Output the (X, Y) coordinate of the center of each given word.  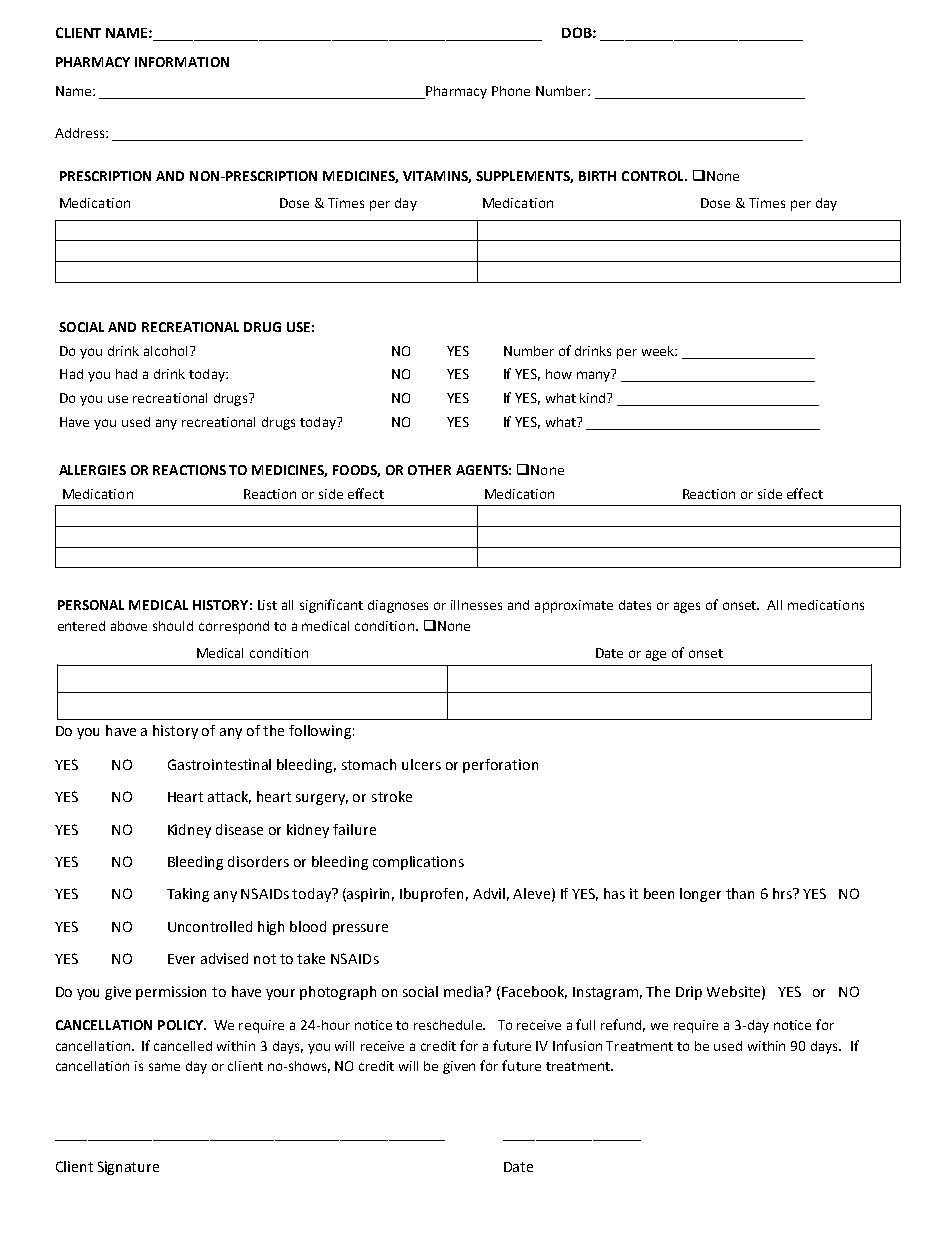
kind (594, 398)
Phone (511, 91)
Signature (128, 1168)
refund (623, 1025)
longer (700, 895)
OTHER (429, 470)
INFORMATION (182, 62)
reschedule (449, 1025)
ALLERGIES (92, 470)
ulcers (421, 764)
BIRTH (597, 176)
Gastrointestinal (219, 764)
